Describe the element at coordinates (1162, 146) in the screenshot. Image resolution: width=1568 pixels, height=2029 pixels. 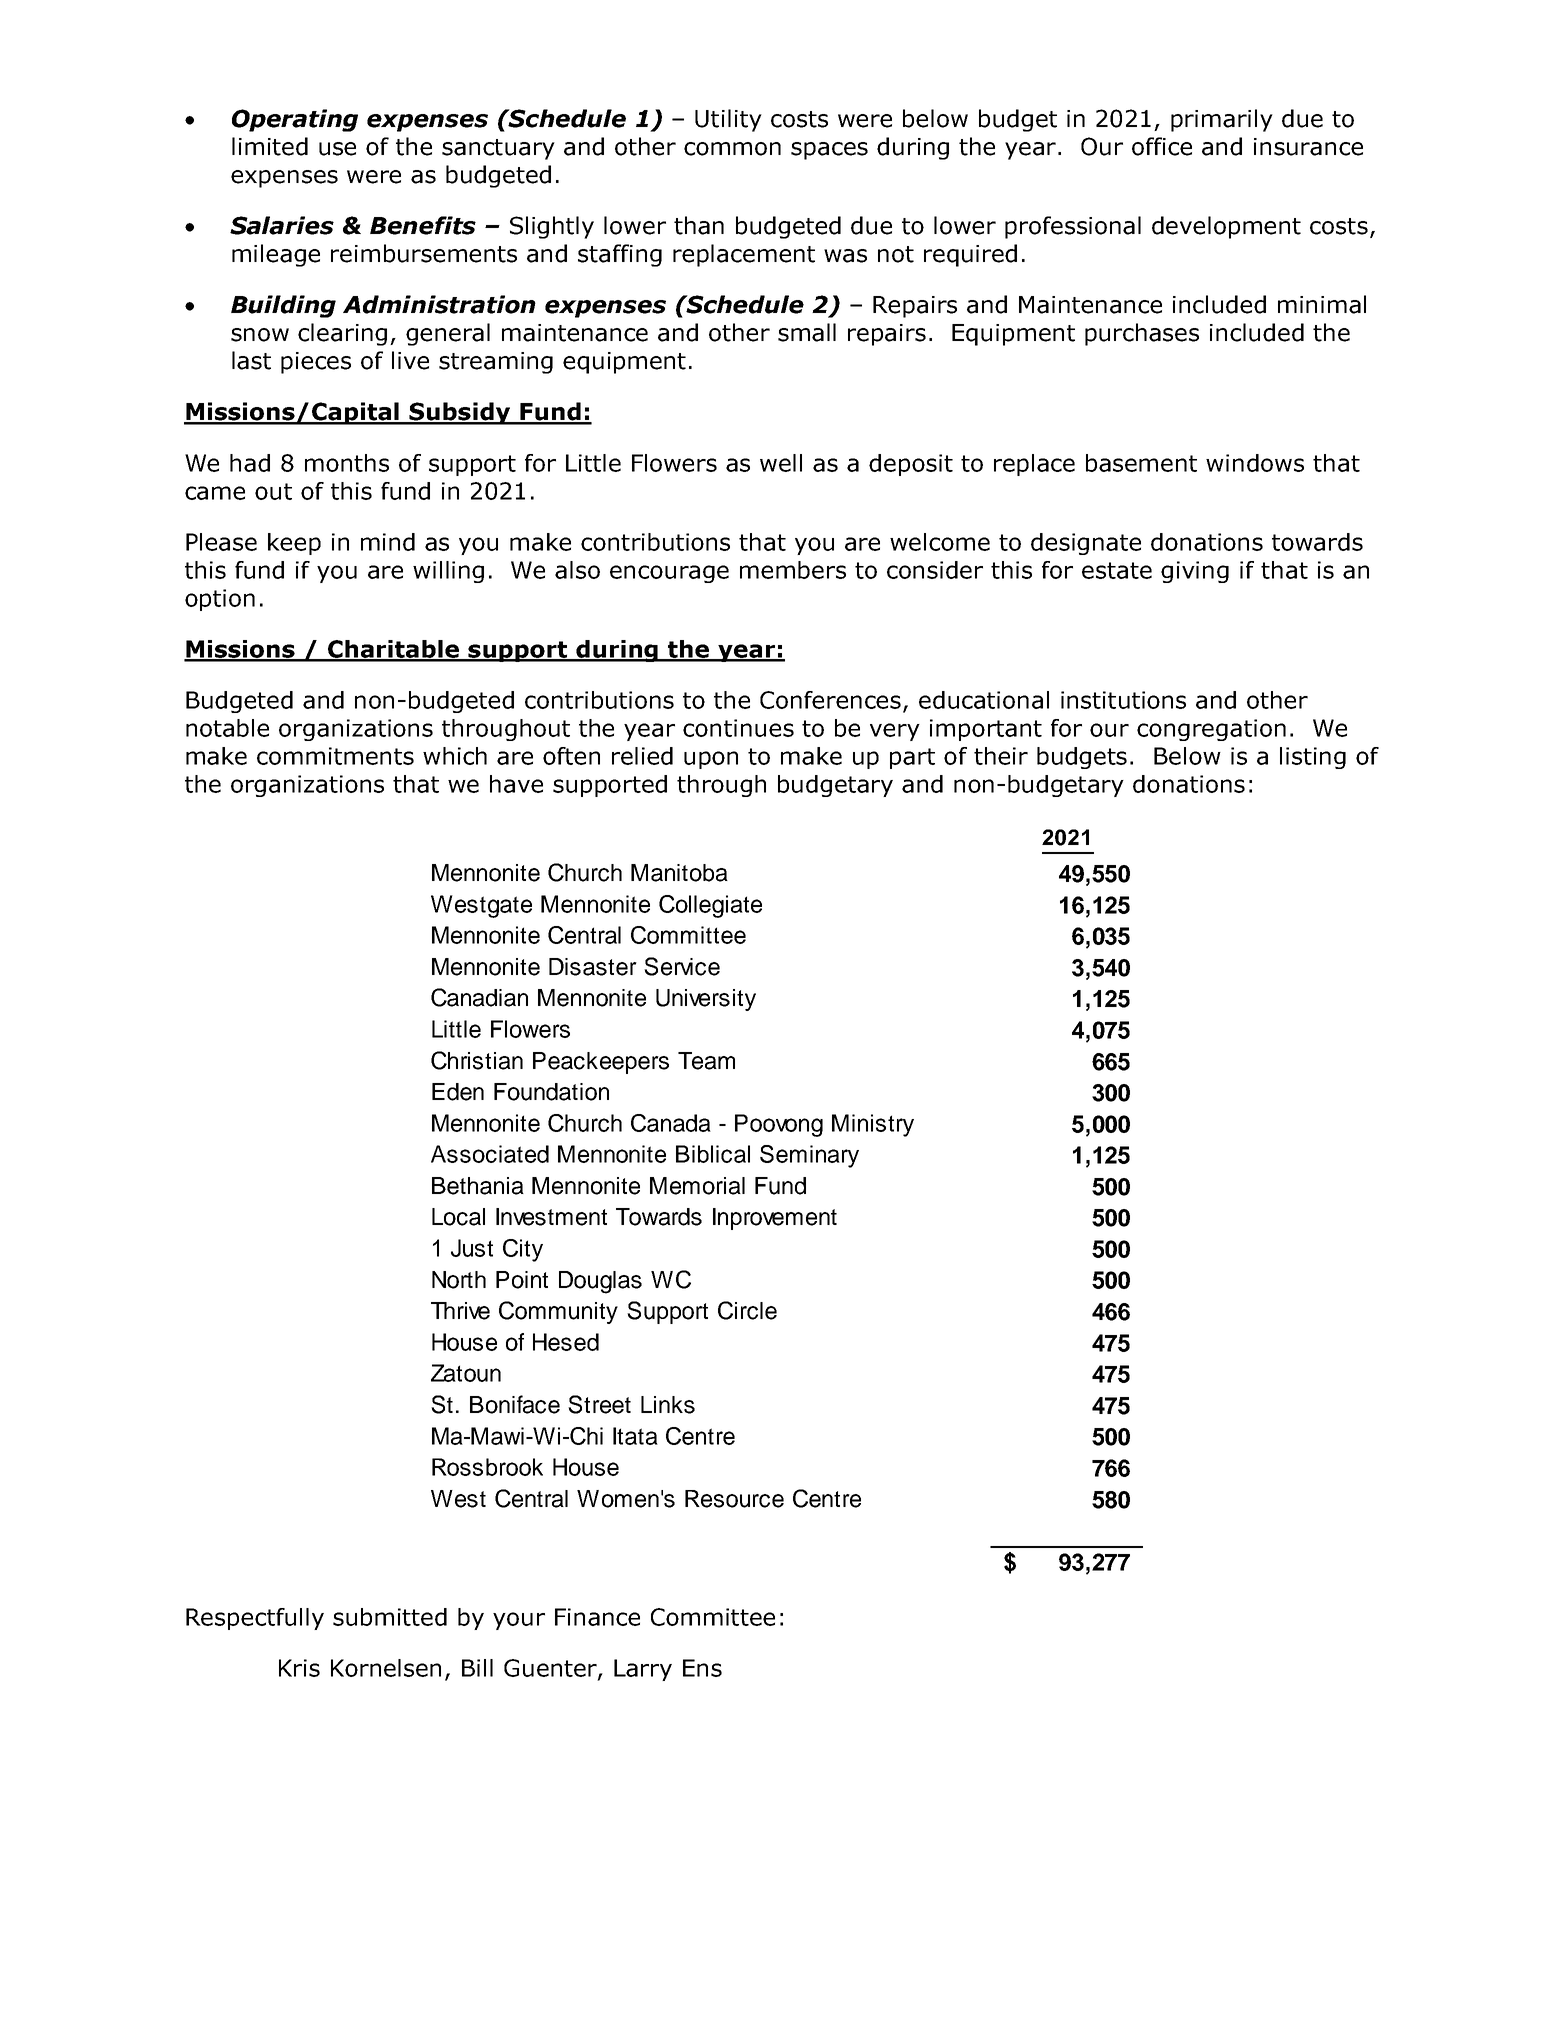
I see `office` at that location.
